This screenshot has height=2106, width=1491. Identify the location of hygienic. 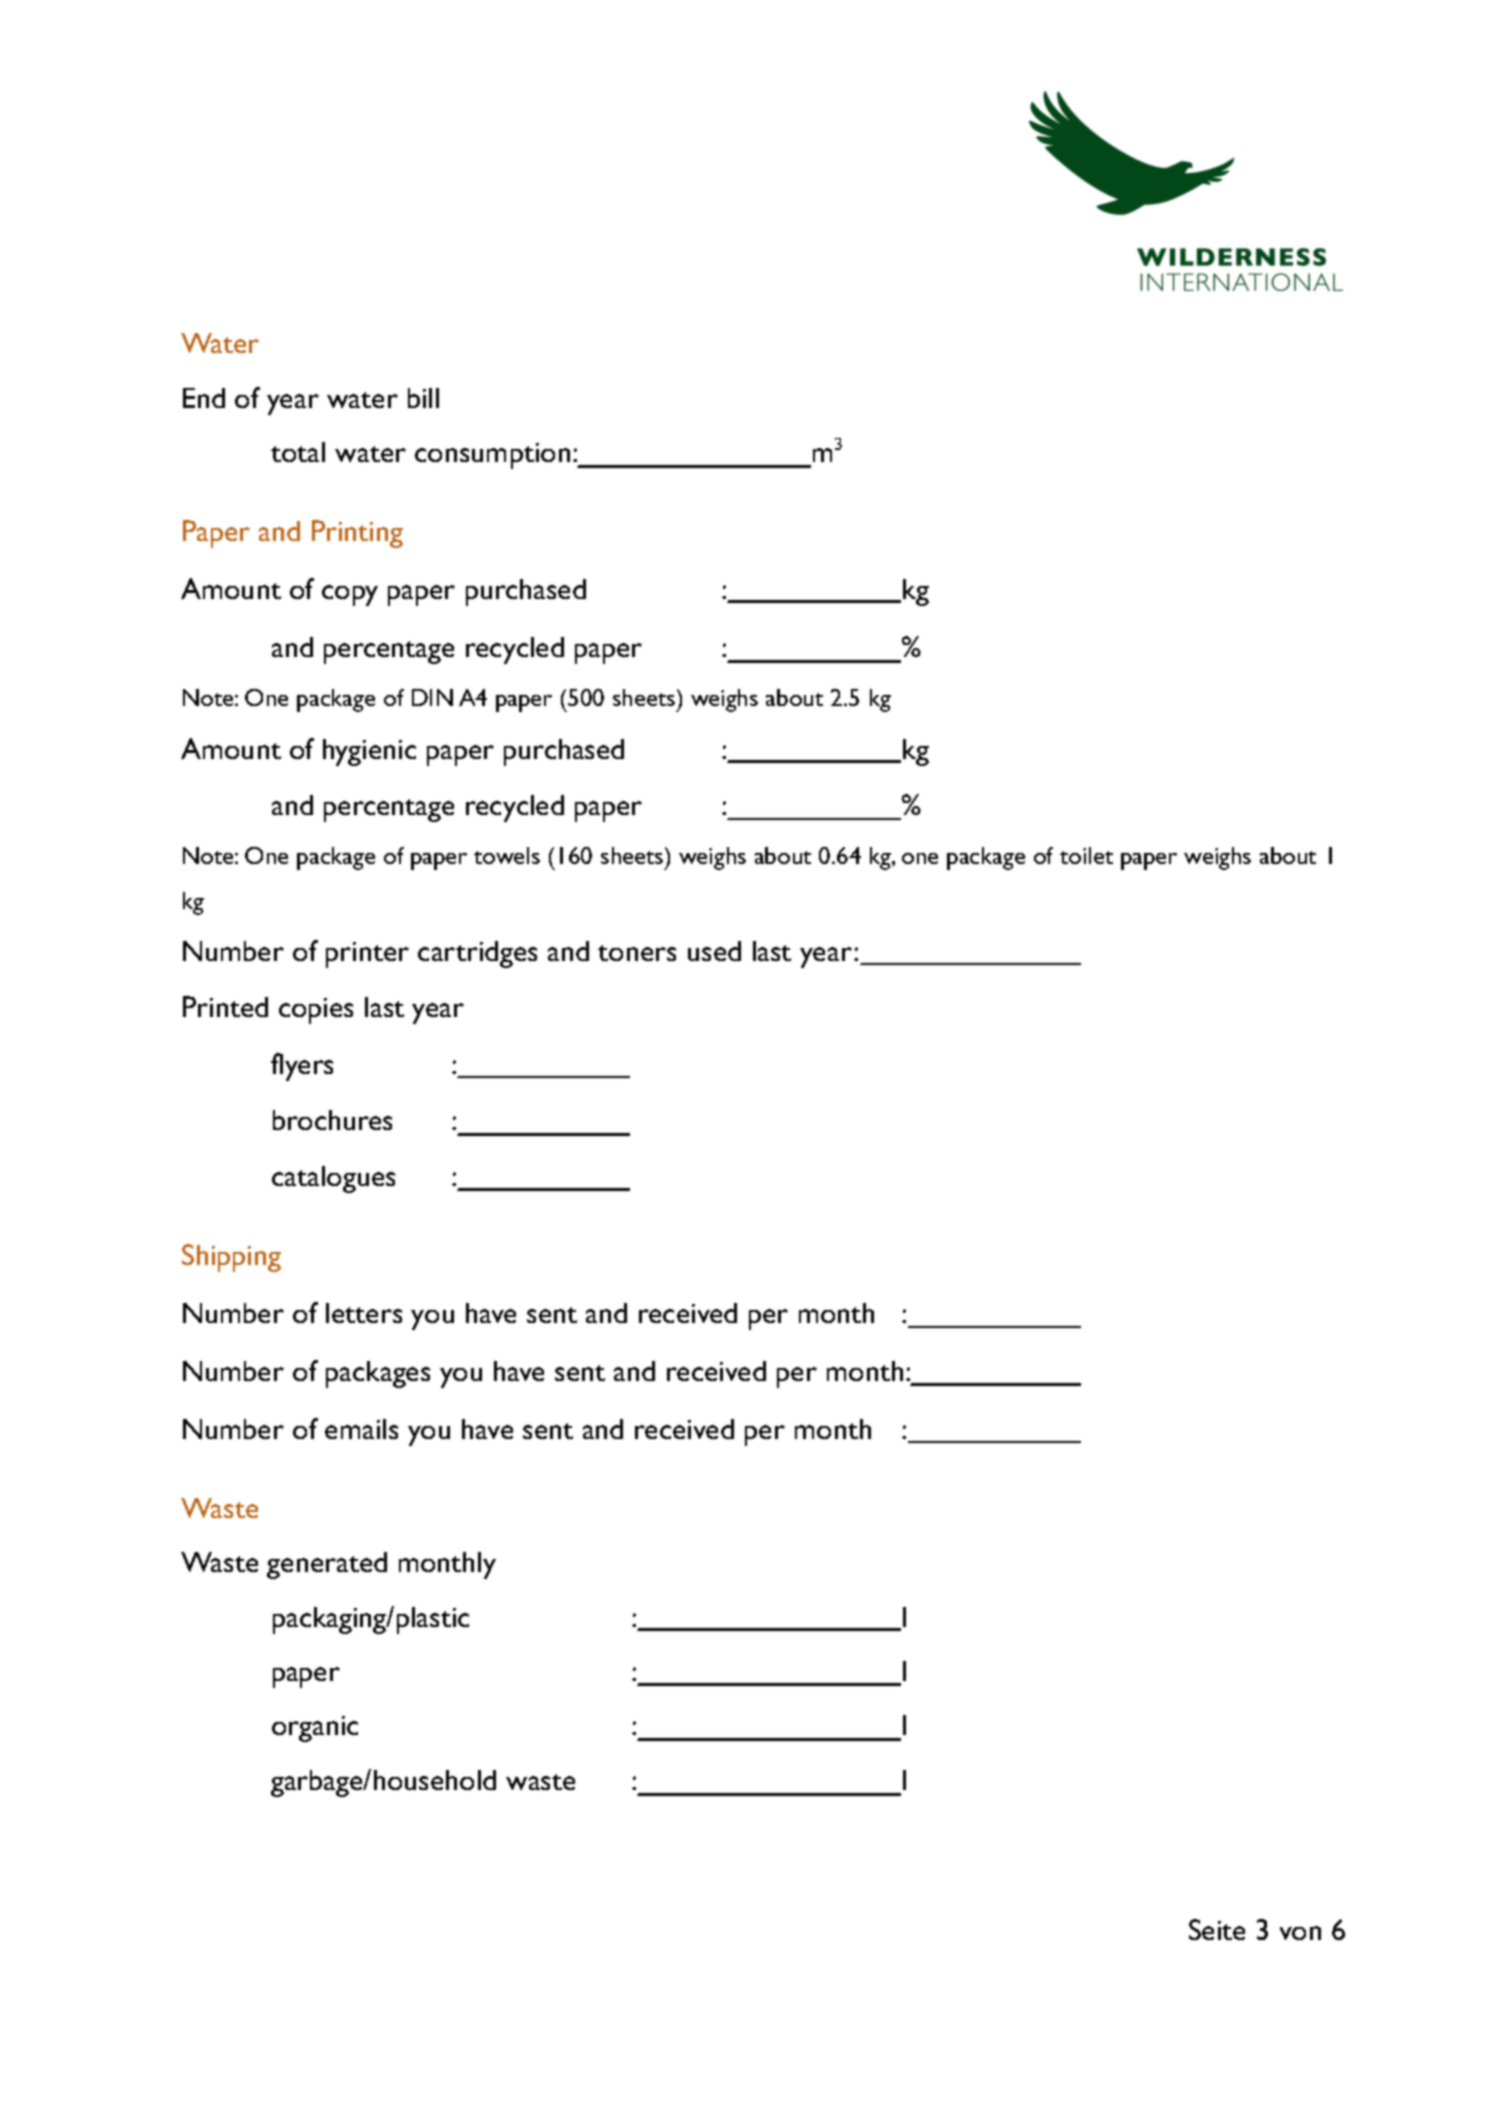
(369, 752).
